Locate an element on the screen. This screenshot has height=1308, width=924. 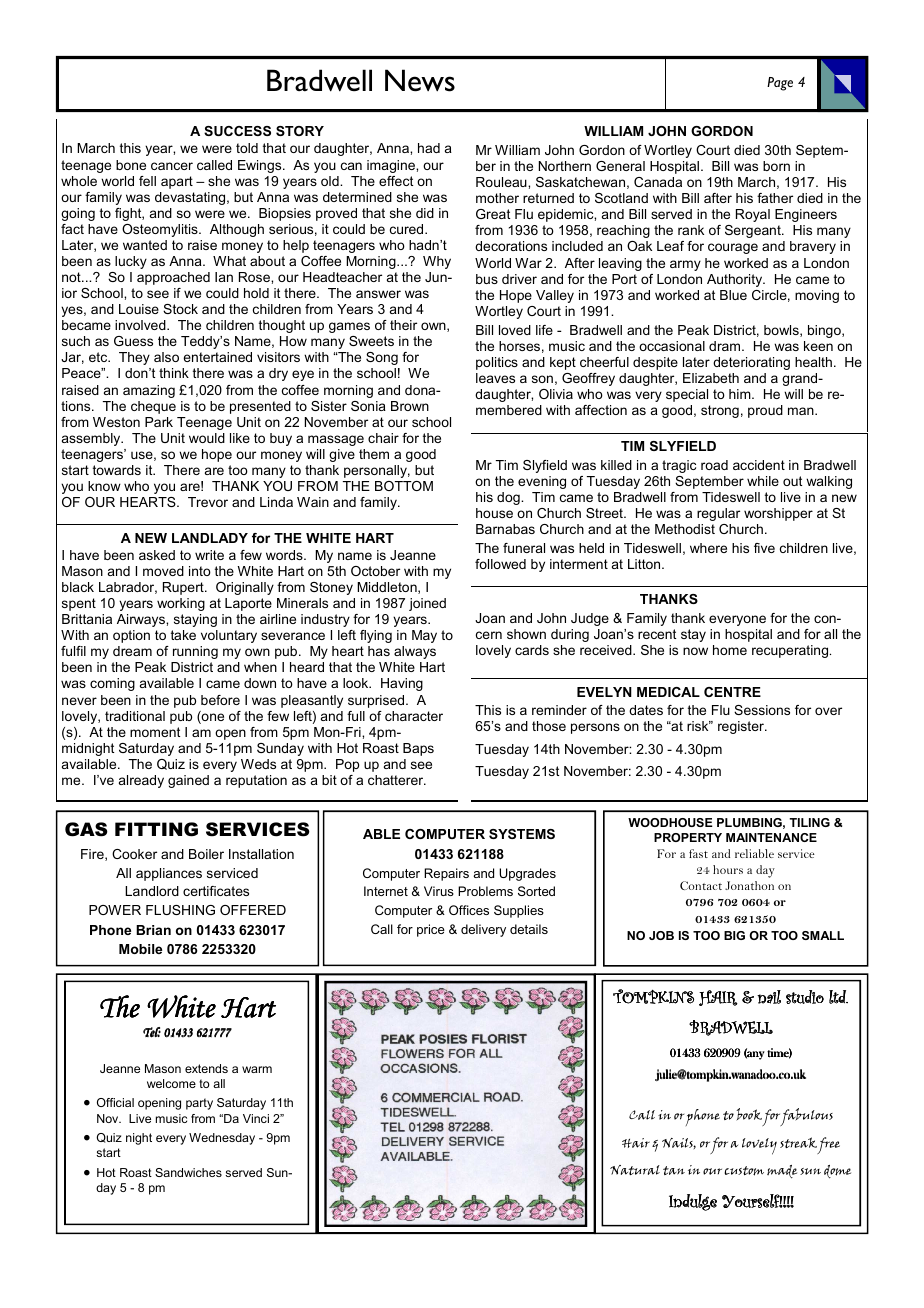
Sandwiches is located at coordinates (188, 1172).
